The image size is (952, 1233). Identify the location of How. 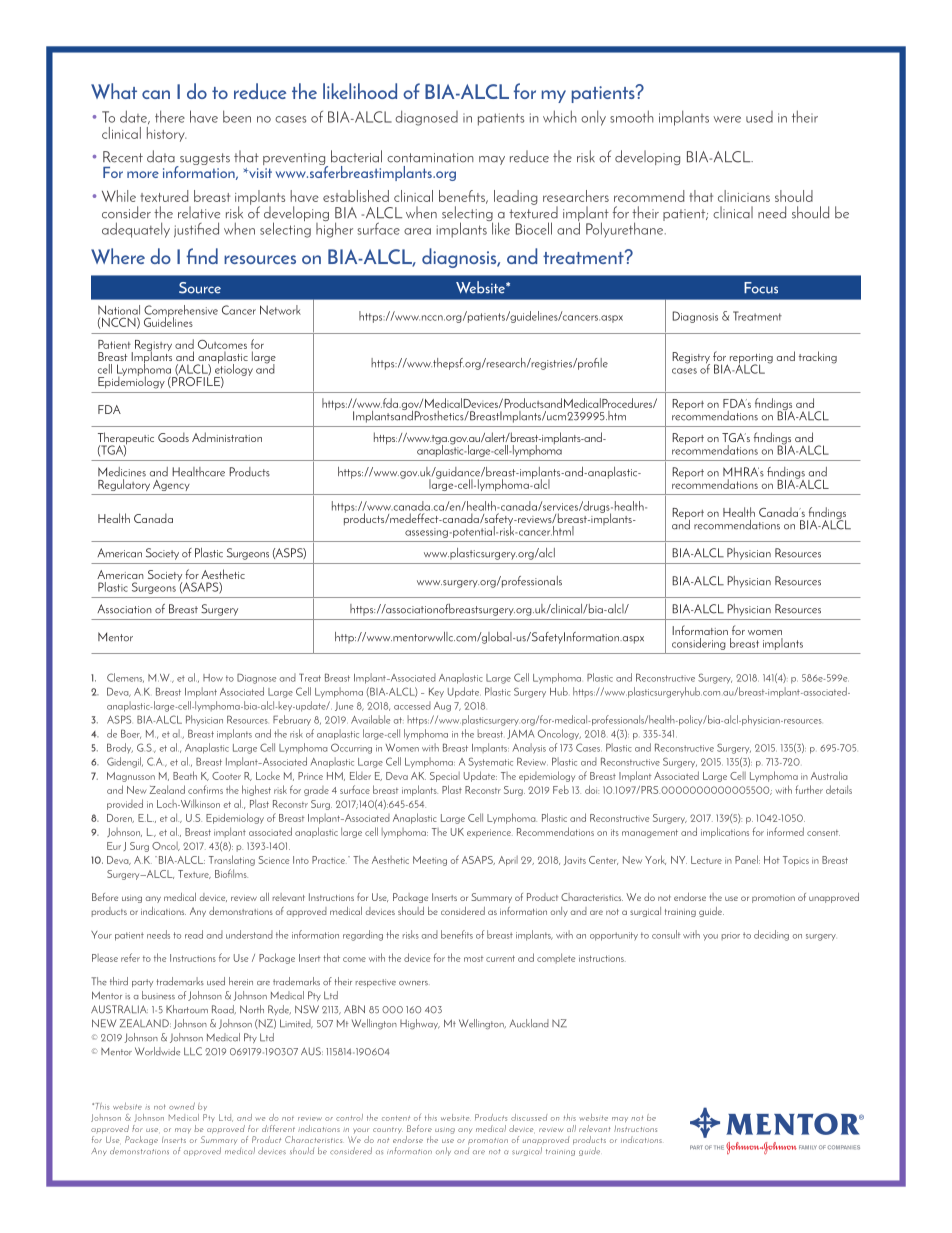
(213, 678).
